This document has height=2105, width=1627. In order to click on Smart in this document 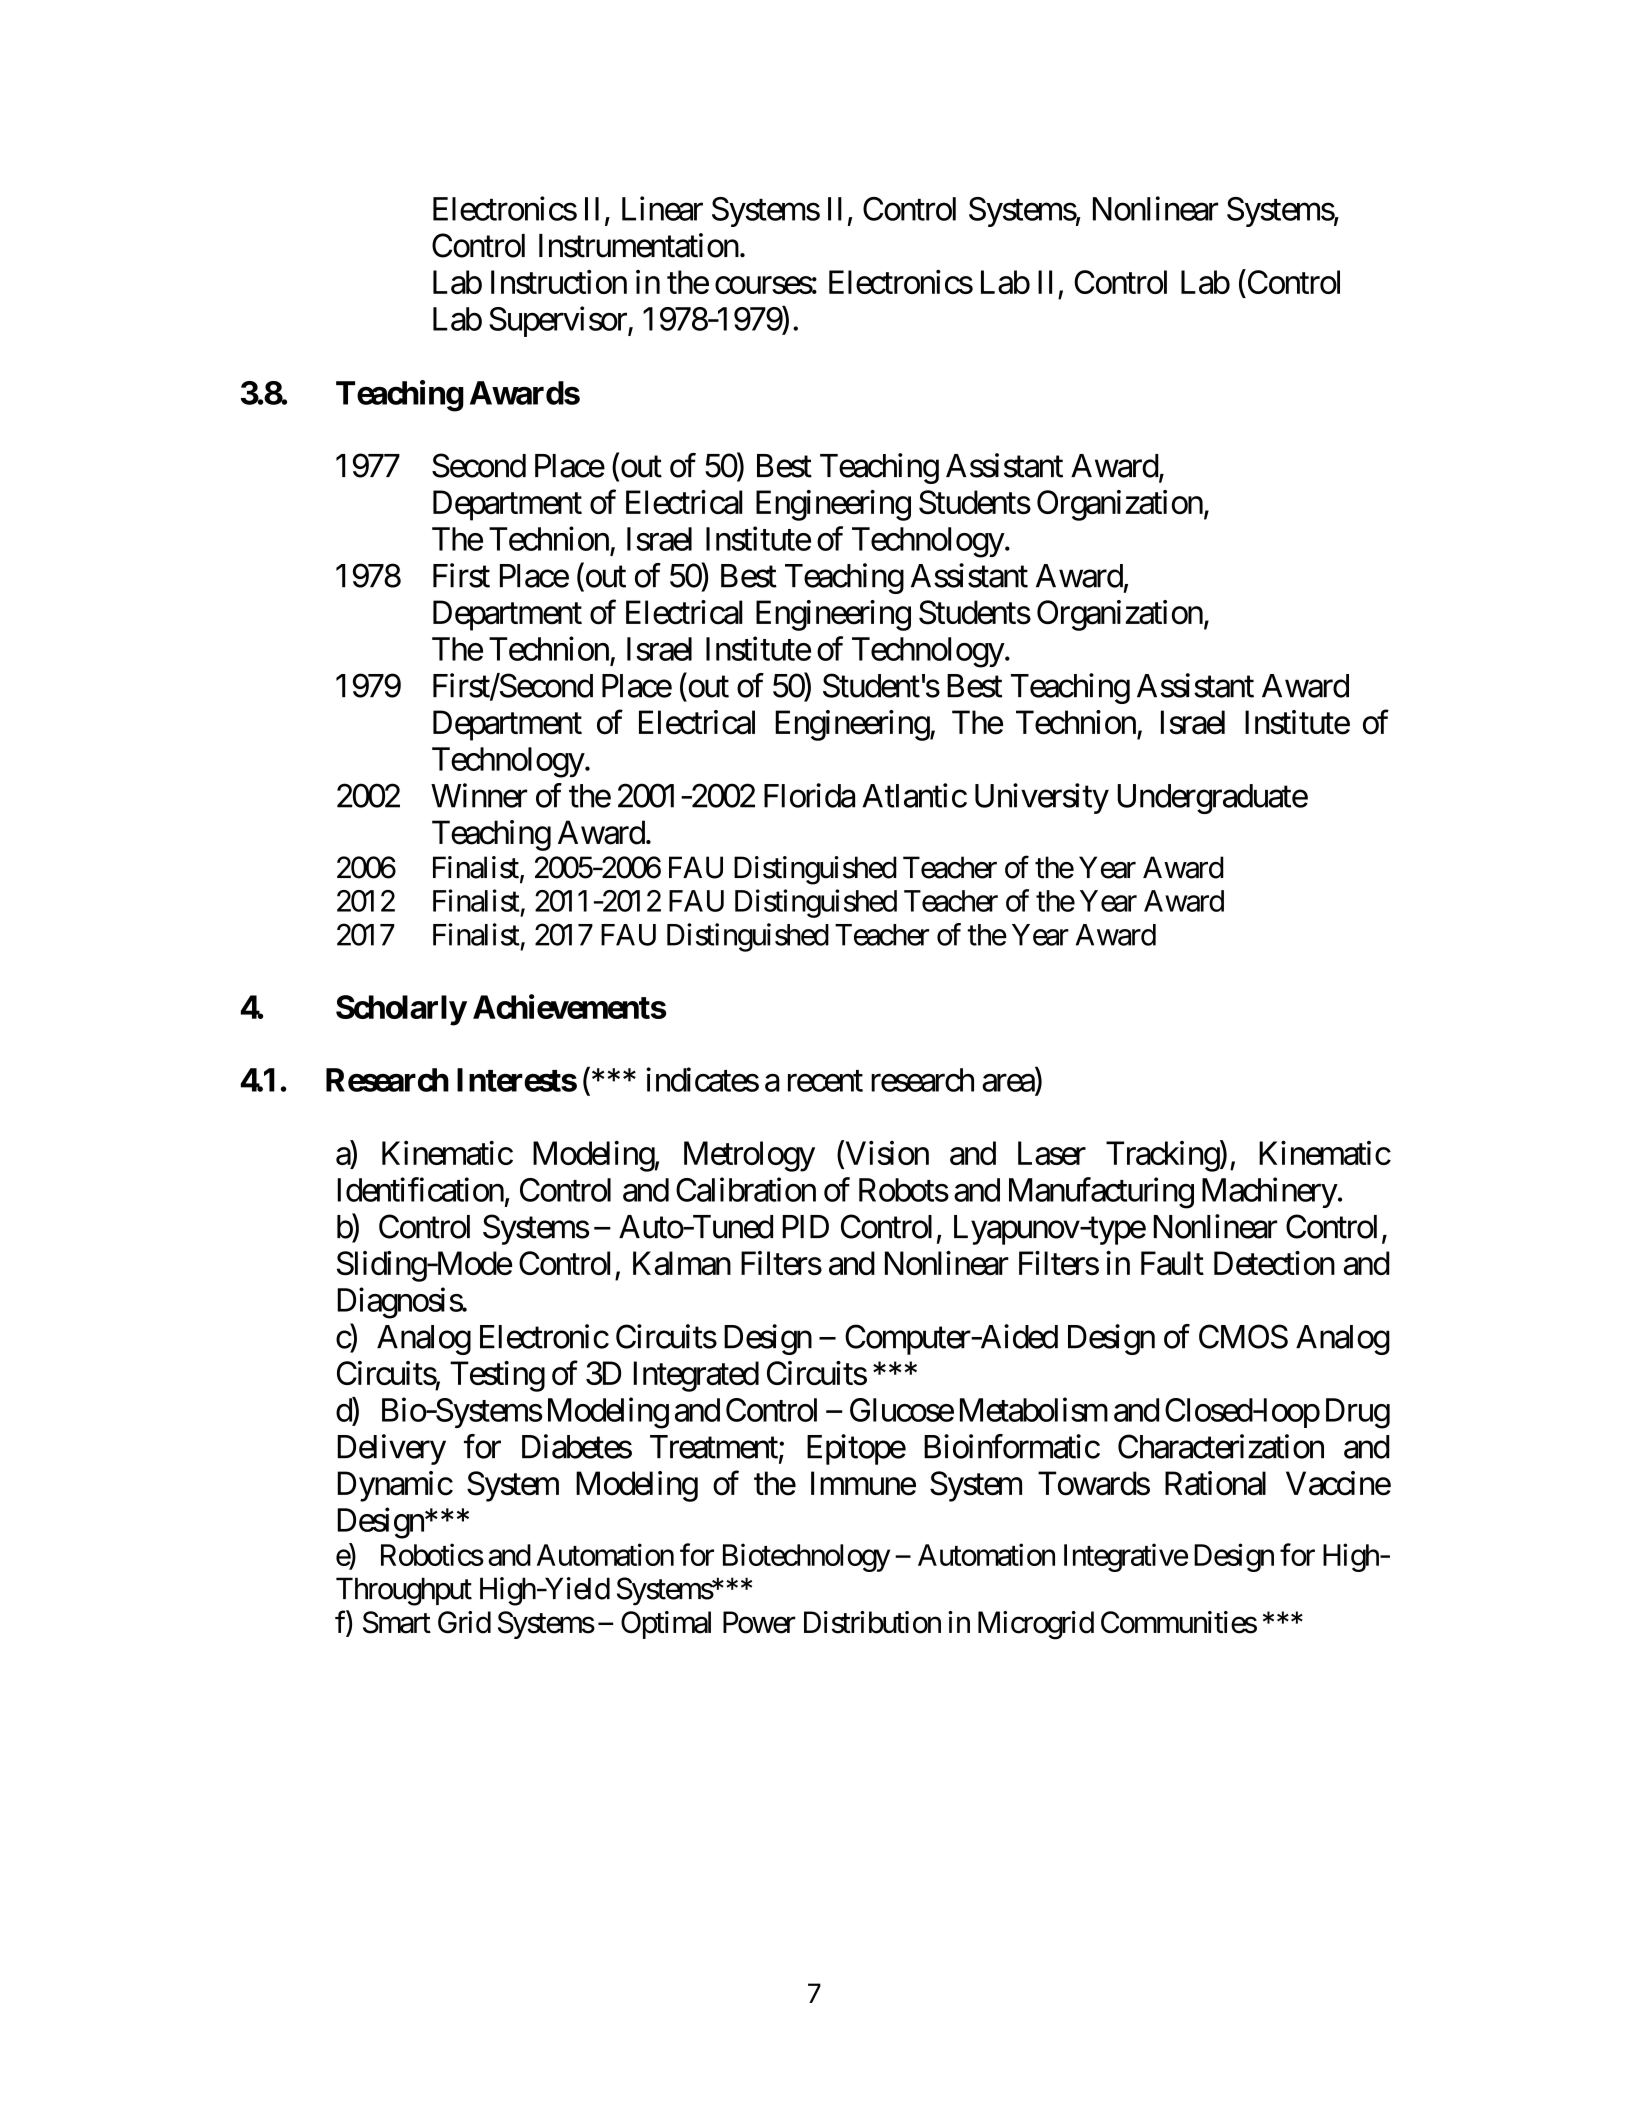, I will do `click(397, 1622)`.
